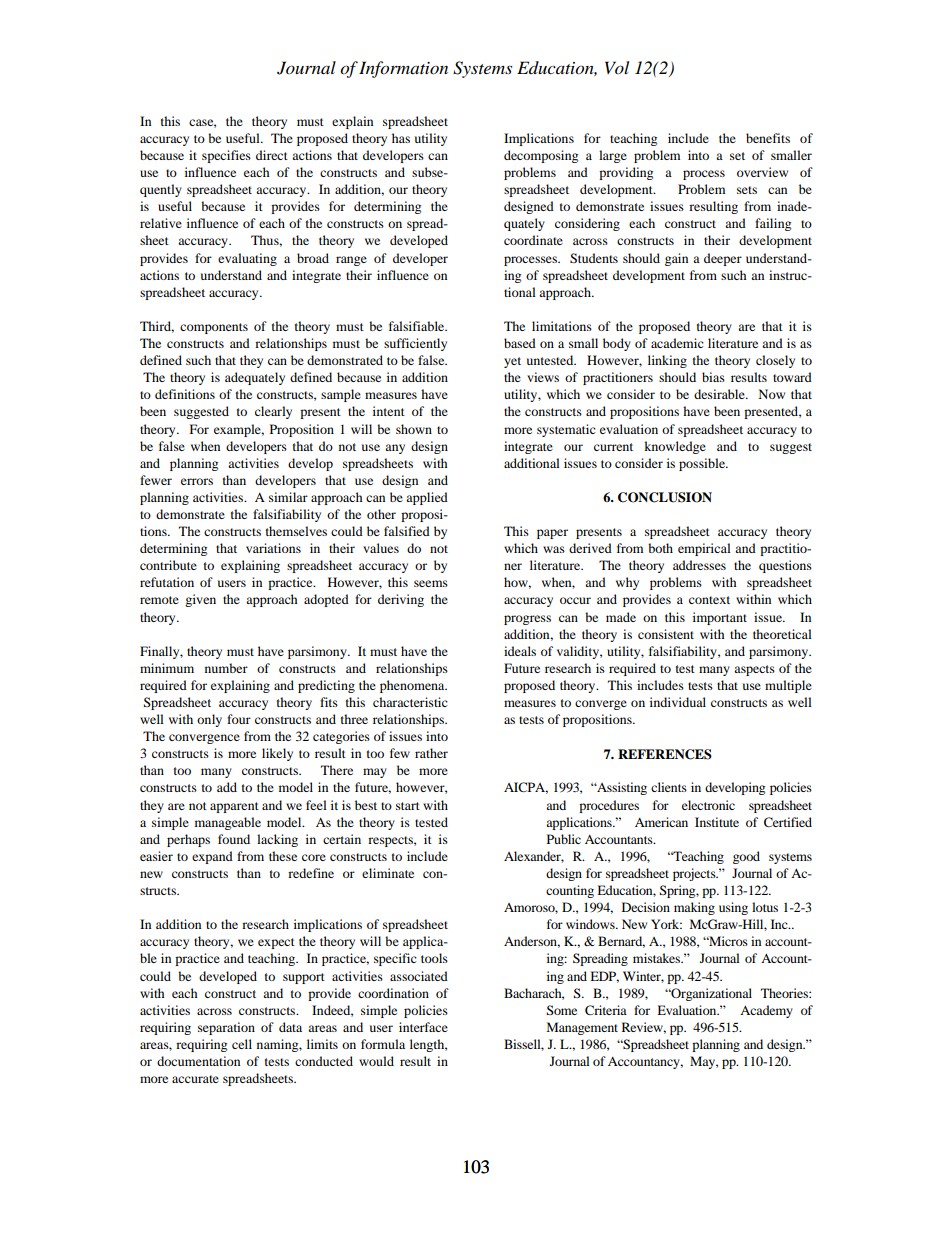 This document has width=952, height=1233. I want to click on given, so click(200, 600).
